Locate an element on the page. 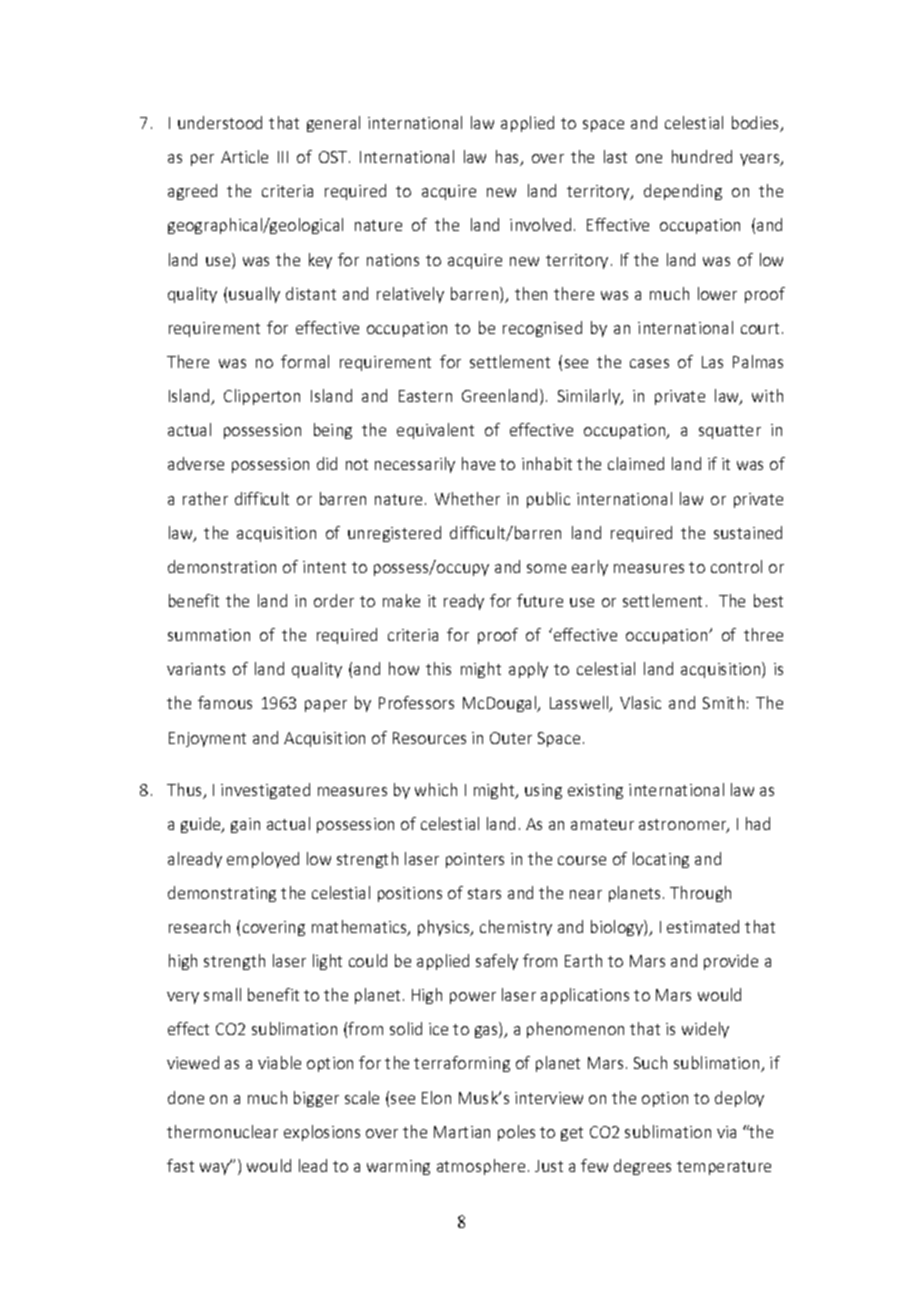  Eastern is located at coordinates (425, 396).
